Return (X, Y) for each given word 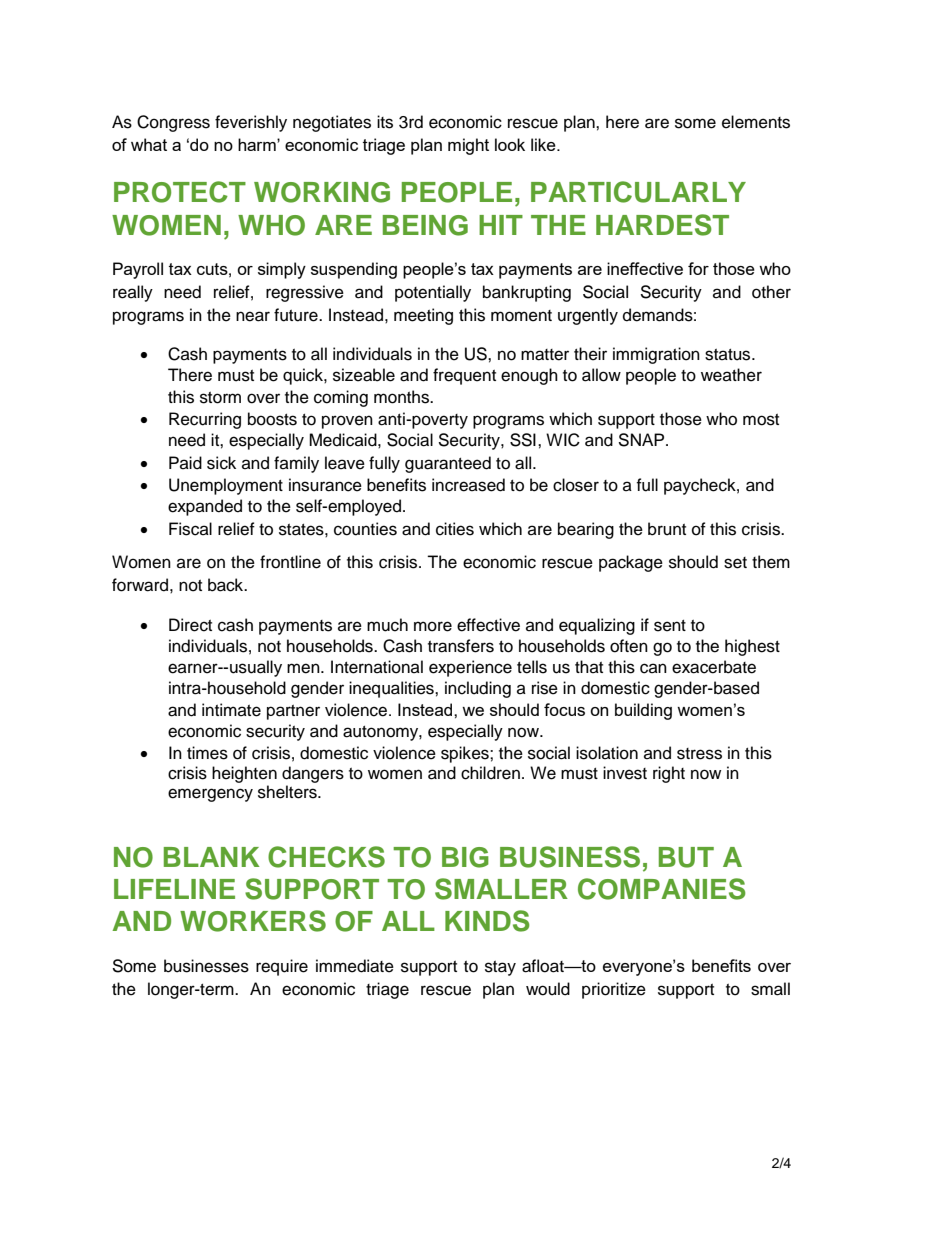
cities (455, 529)
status (729, 355)
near (253, 316)
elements (756, 122)
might (468, 146)
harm (258, 144)
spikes (466, 754)
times (207, 753)
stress (699, 754)
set (735, 563)
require (282, 967)
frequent (464, 376)
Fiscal (190, 529)
